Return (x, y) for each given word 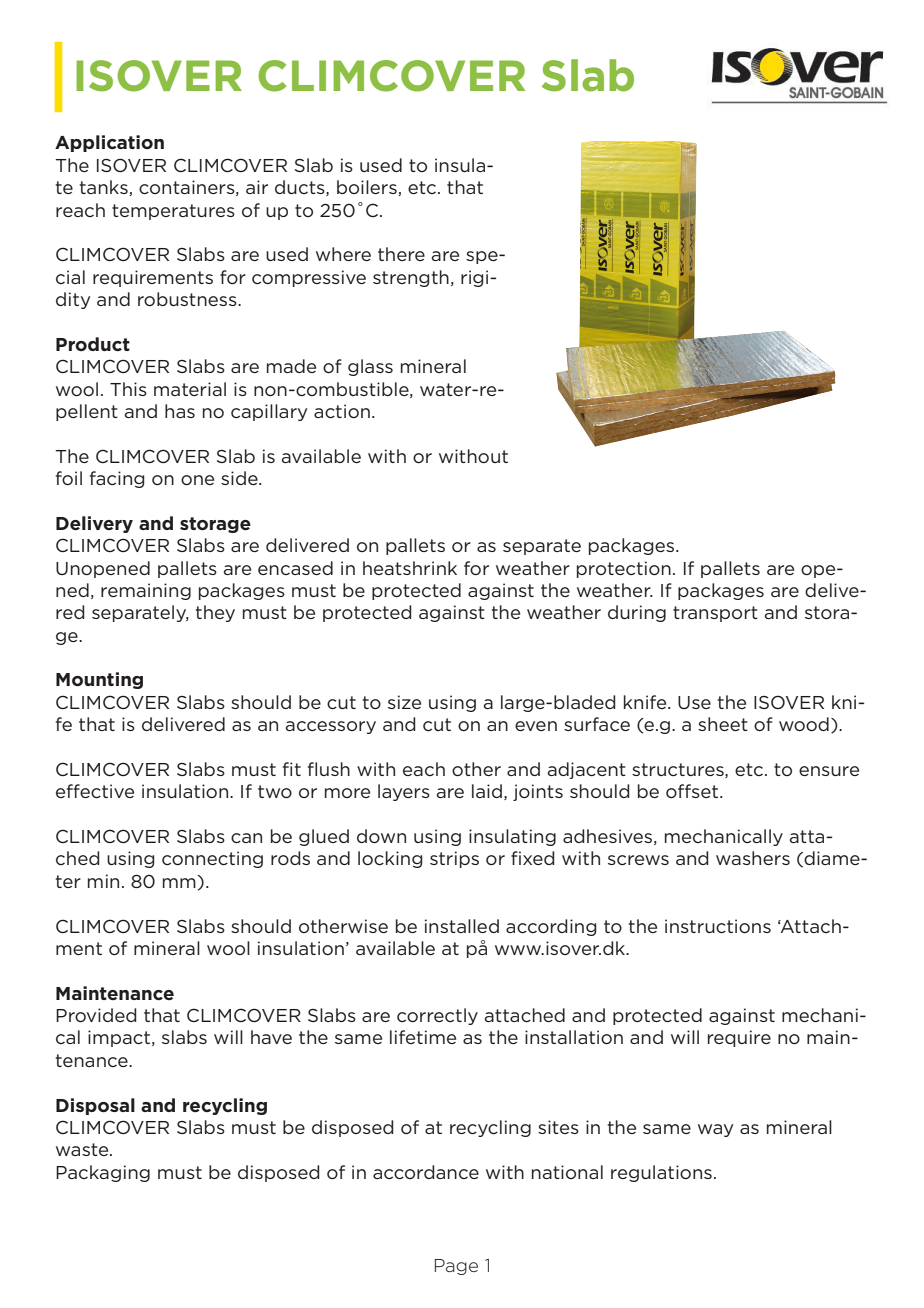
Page (456, 1267)
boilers (368, 188)
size (404, 702)
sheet (723, 724)
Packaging (103, 1173)
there (401, 254)
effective (95, 791)
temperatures (173, 212)
